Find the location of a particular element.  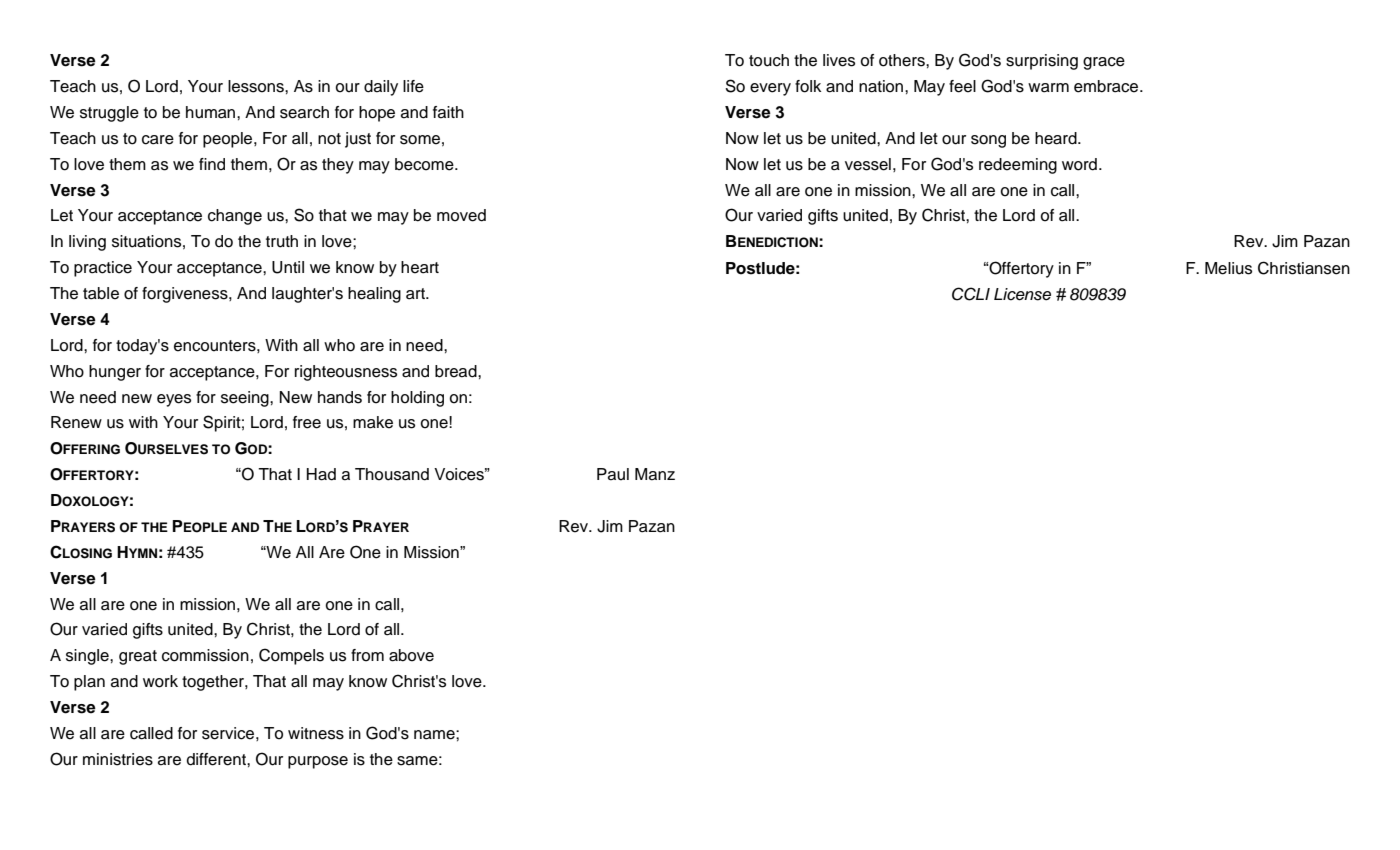

lessons is located at coordinates (257, 86).
